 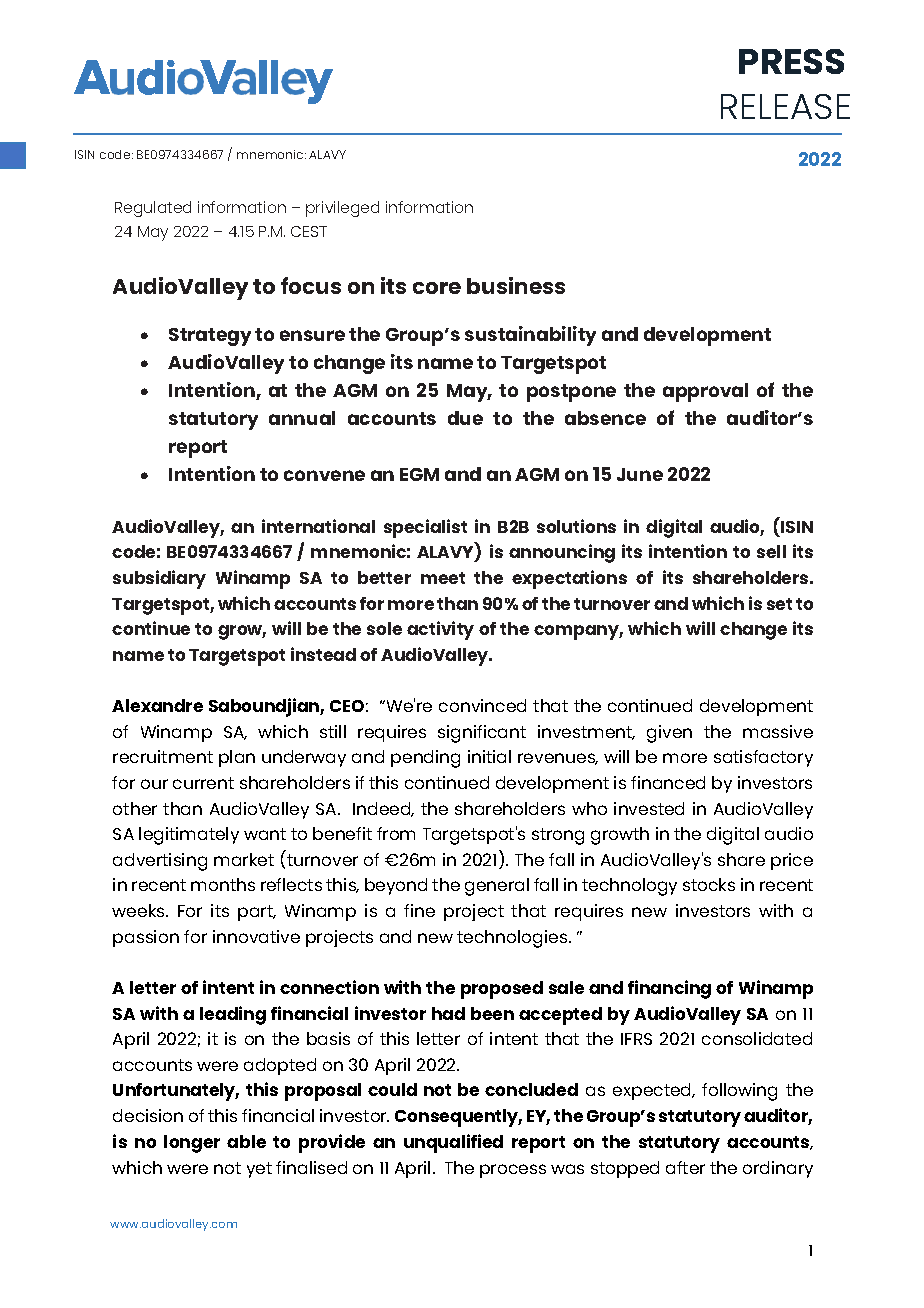 I want to click on activity, so click(x=440, y=630).
